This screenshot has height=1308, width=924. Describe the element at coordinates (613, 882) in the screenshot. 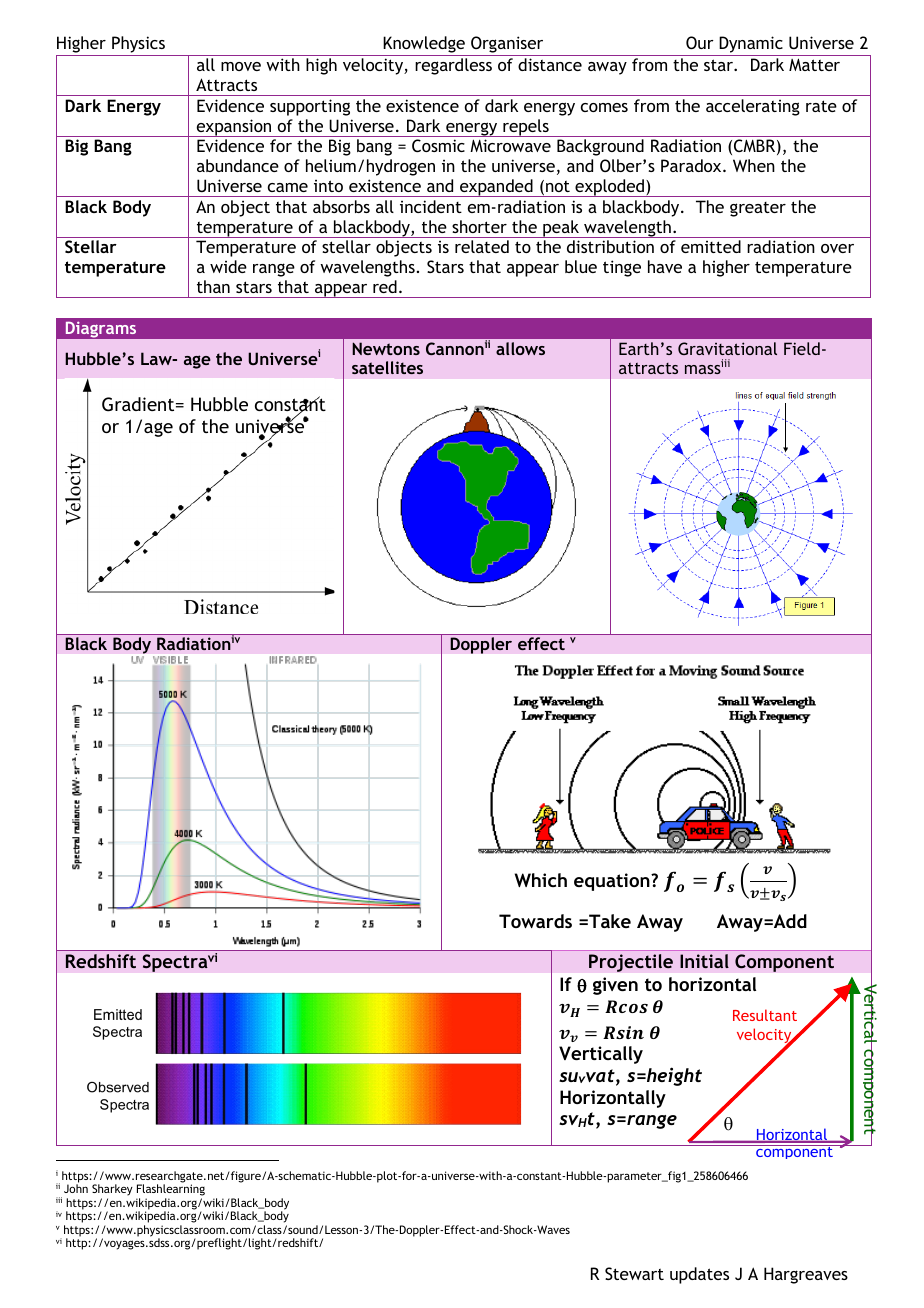

I see `equation` at that location.
